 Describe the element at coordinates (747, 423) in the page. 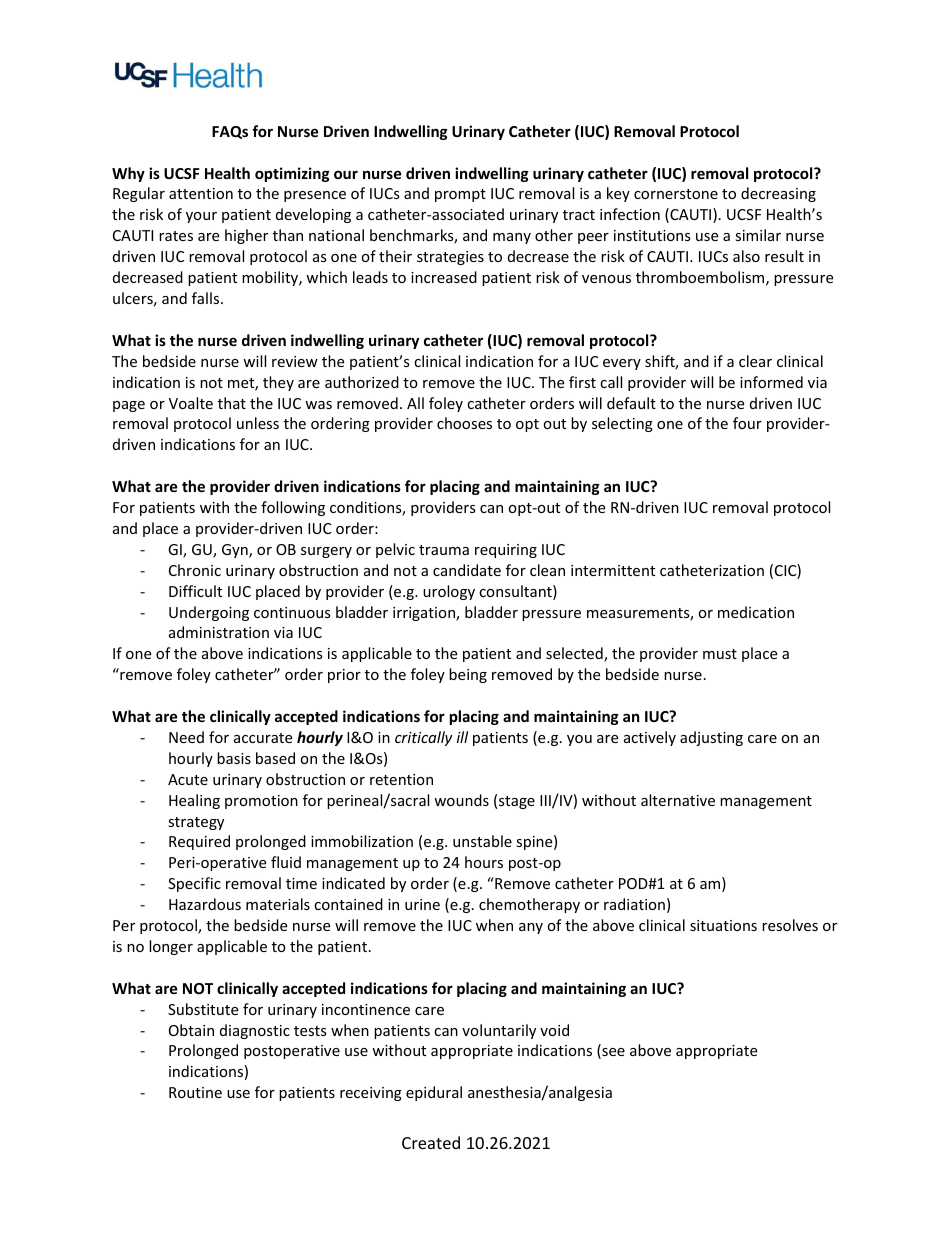

I see `four` at that location.
